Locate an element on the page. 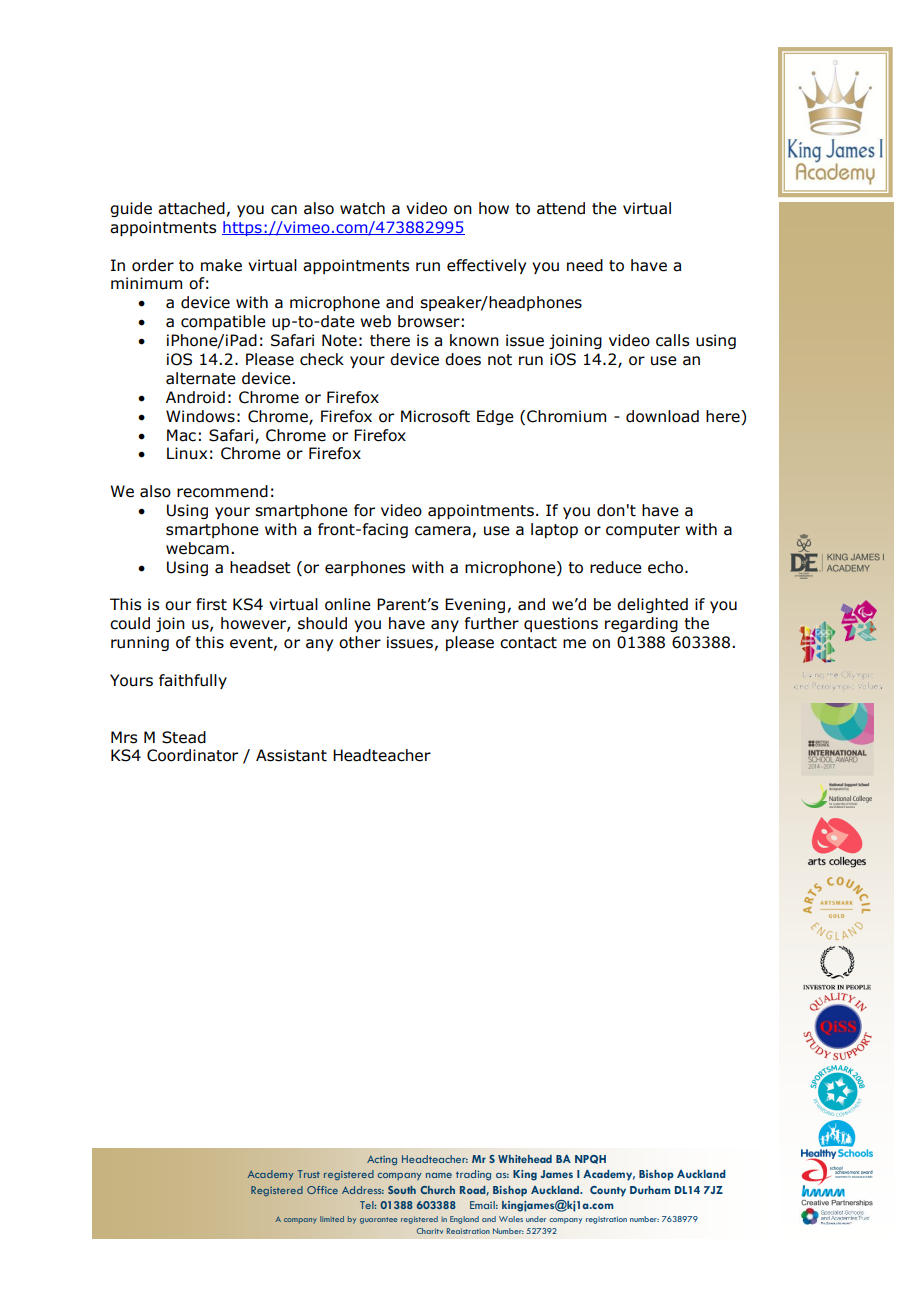 The width and height of the page is (924, 1308). attached is located at coordinates (191, 208).
